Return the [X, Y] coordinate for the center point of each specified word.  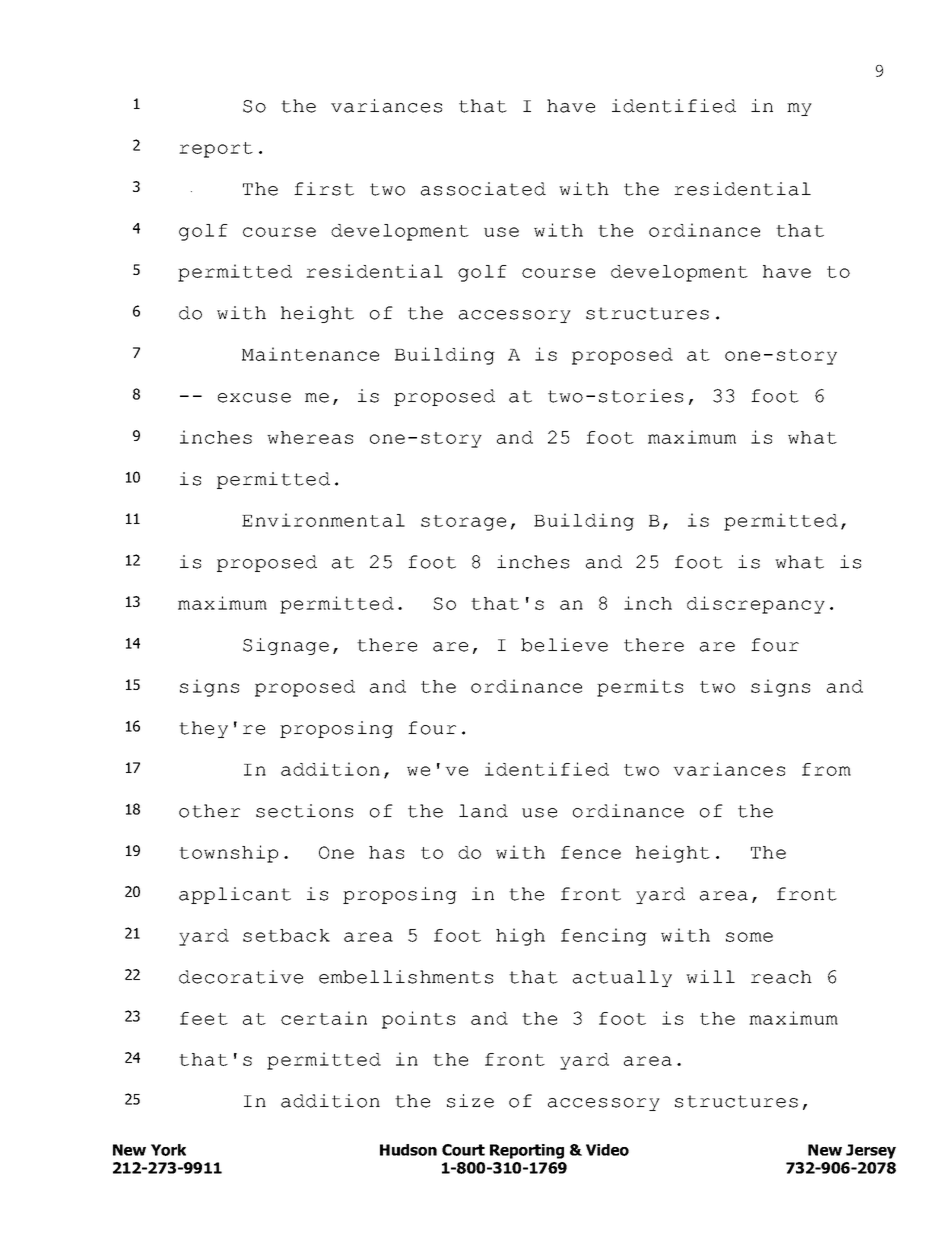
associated [483, 189]
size [470, 1101]
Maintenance [310, 354]
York [168, 1150]
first [324, 189]
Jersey [871, 1151]
